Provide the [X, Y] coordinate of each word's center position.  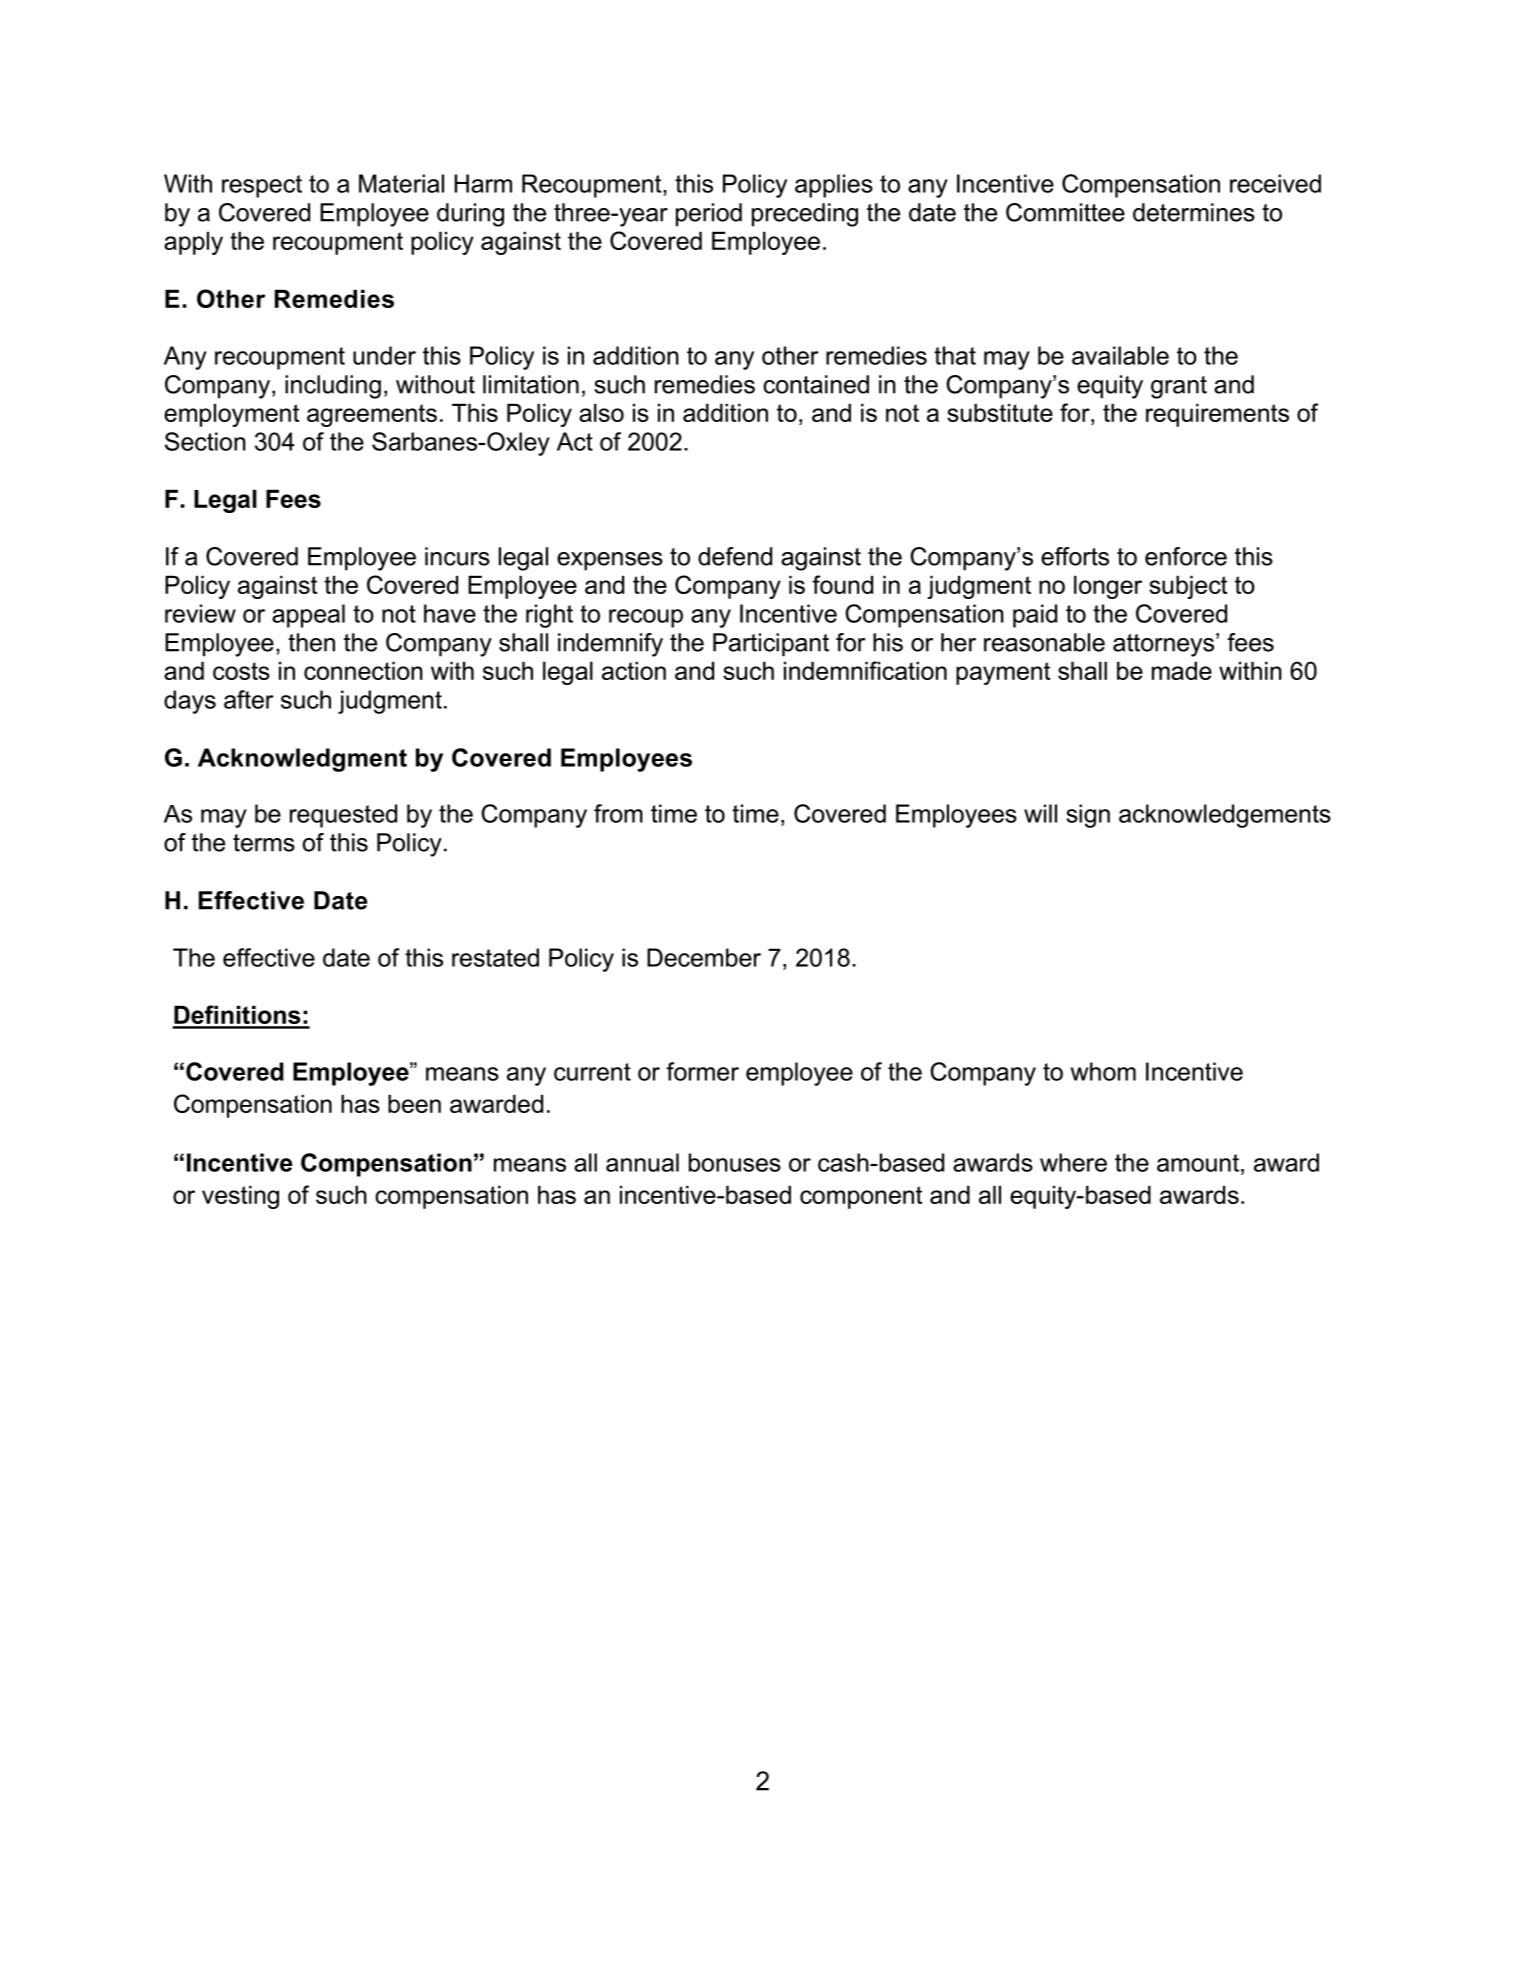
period [709, 215]
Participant [771, 645]
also [601, 412]
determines [1194, 212]
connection [363, 670]
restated [495, 957]
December [704, 957]
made [1182, 670]
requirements [1217, 415]
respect [262, 186]
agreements [372, 415]
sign [1088, 816]
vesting [240, 1197]
